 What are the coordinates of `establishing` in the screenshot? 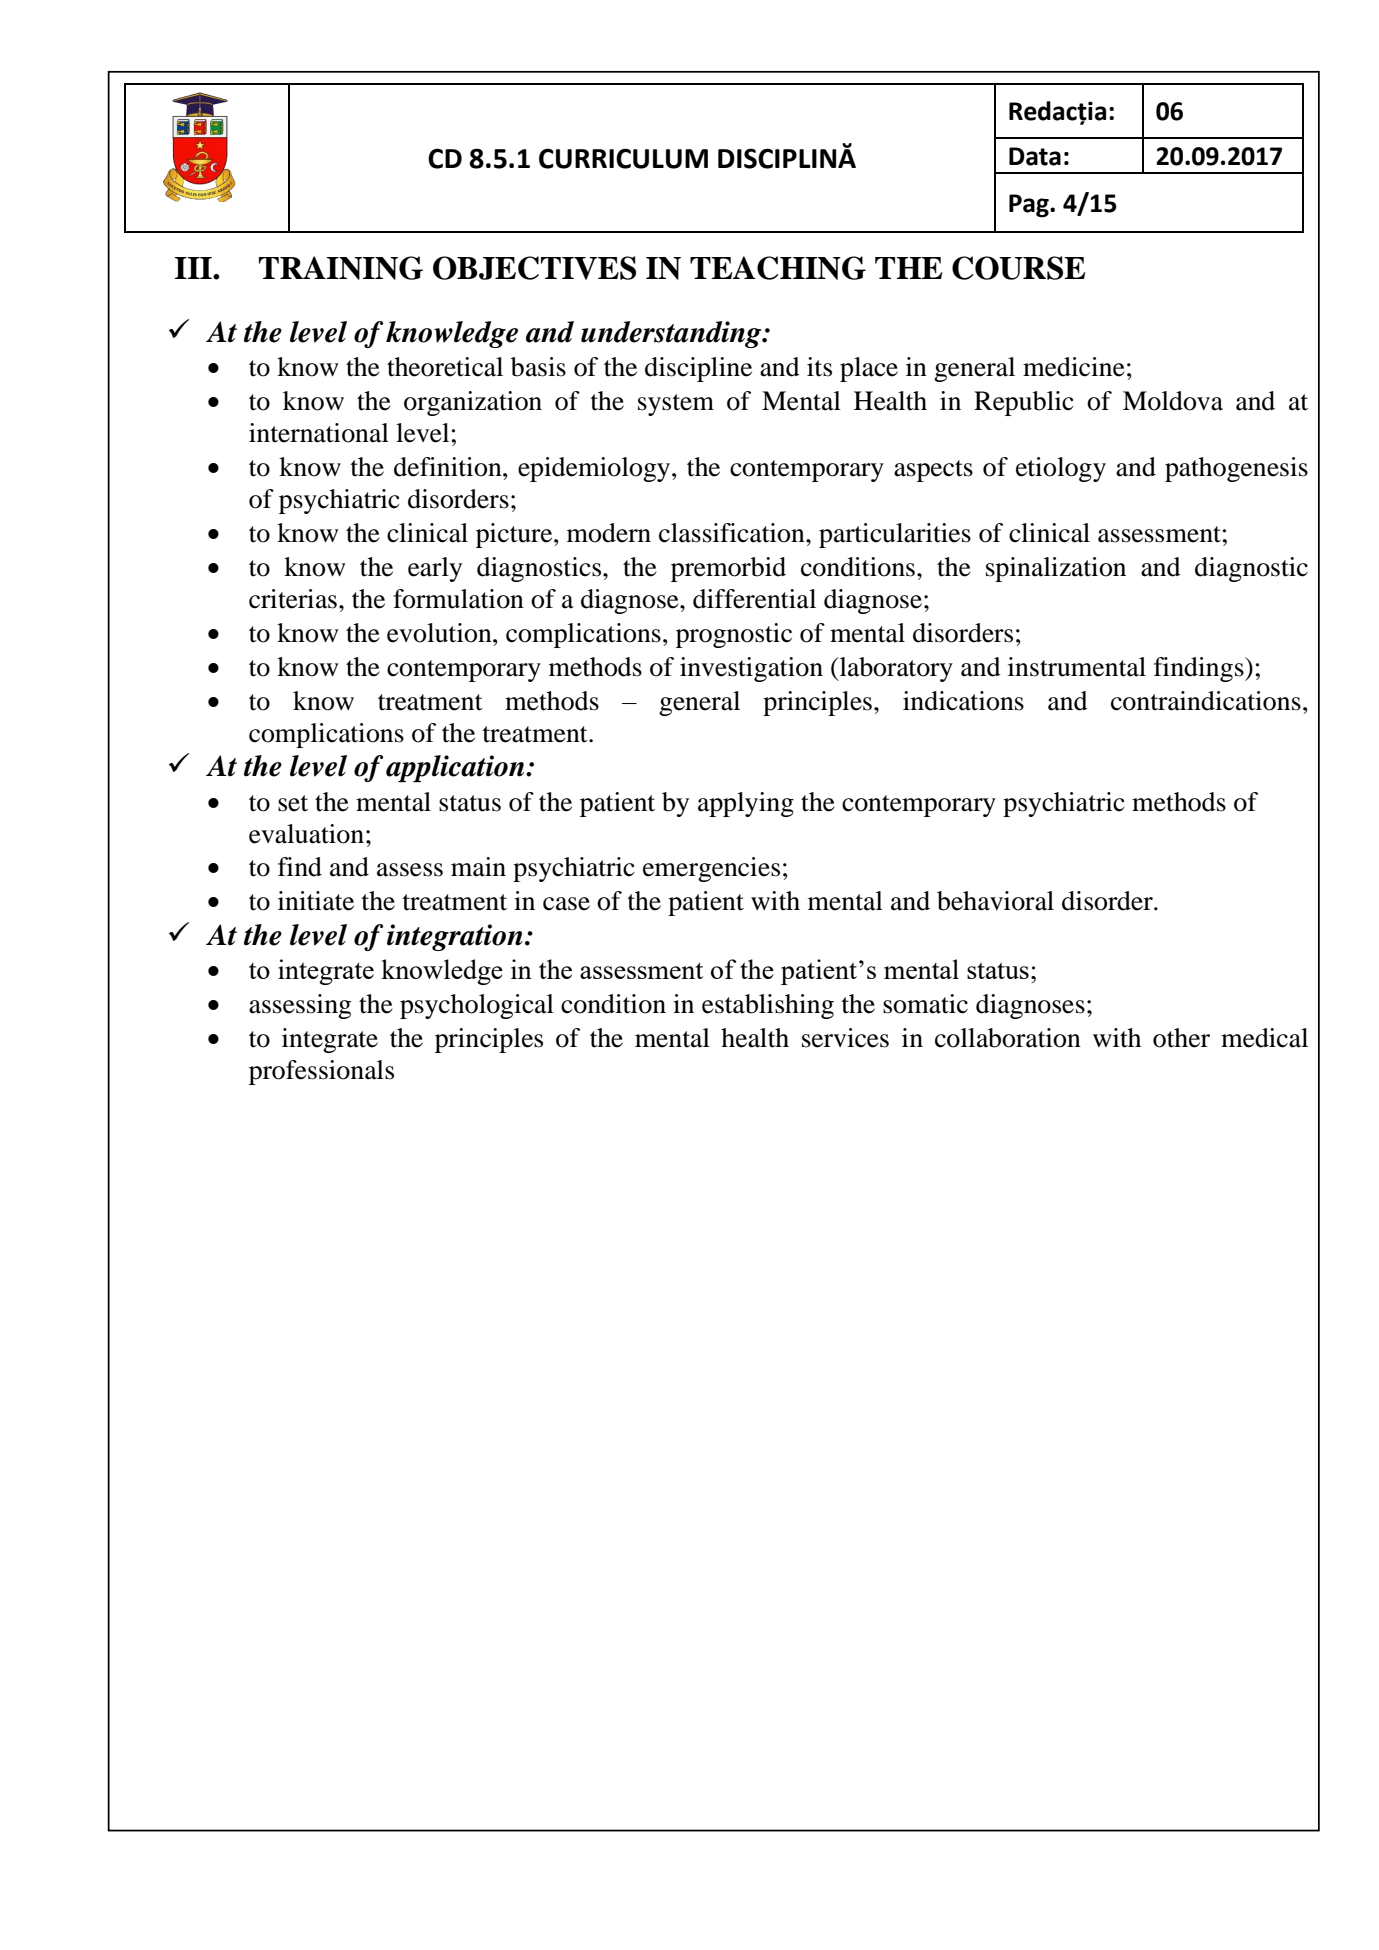 It's located at (768, 1006).
